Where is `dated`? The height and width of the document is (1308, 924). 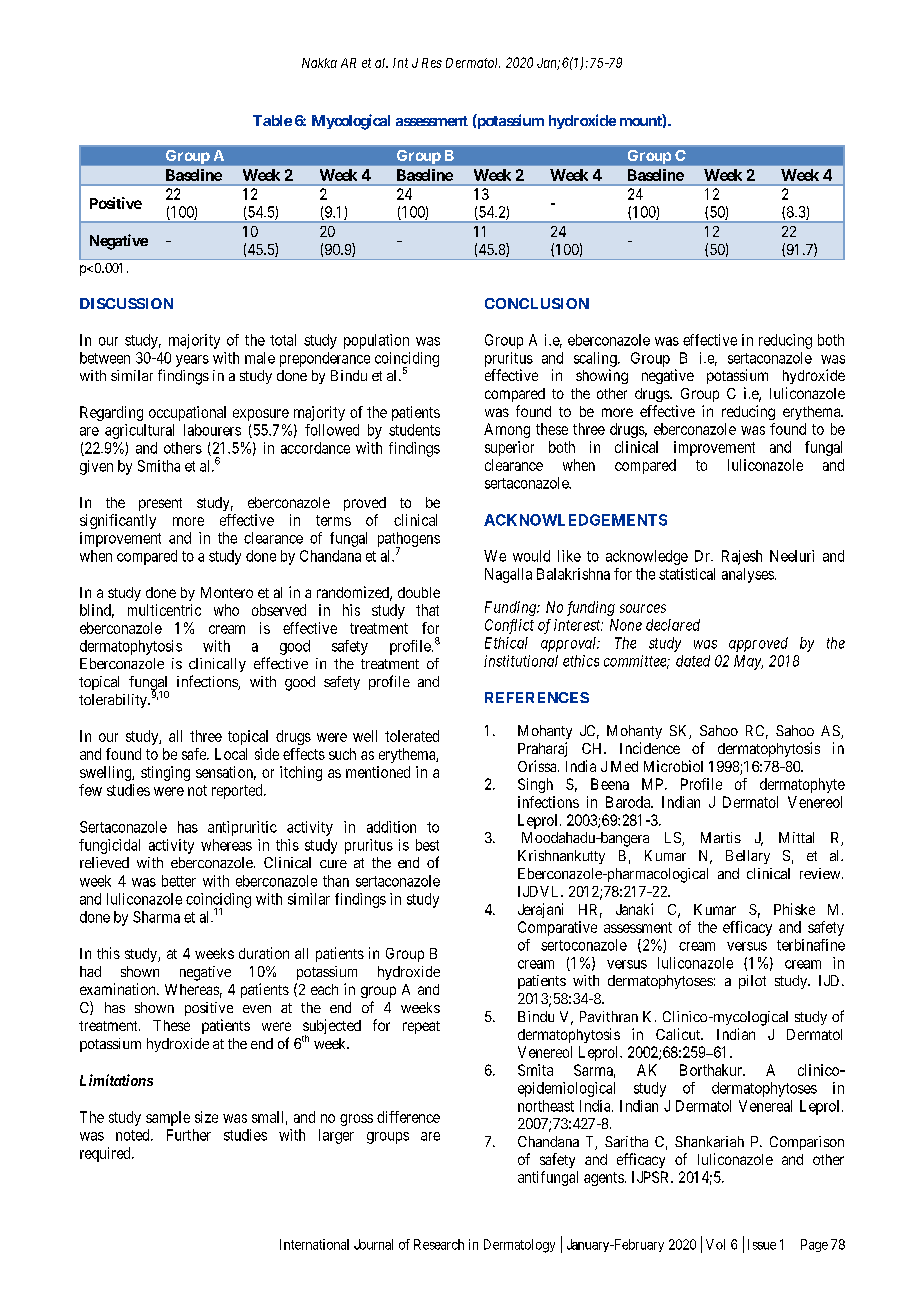 dated is located at coordinates (693, 661).
